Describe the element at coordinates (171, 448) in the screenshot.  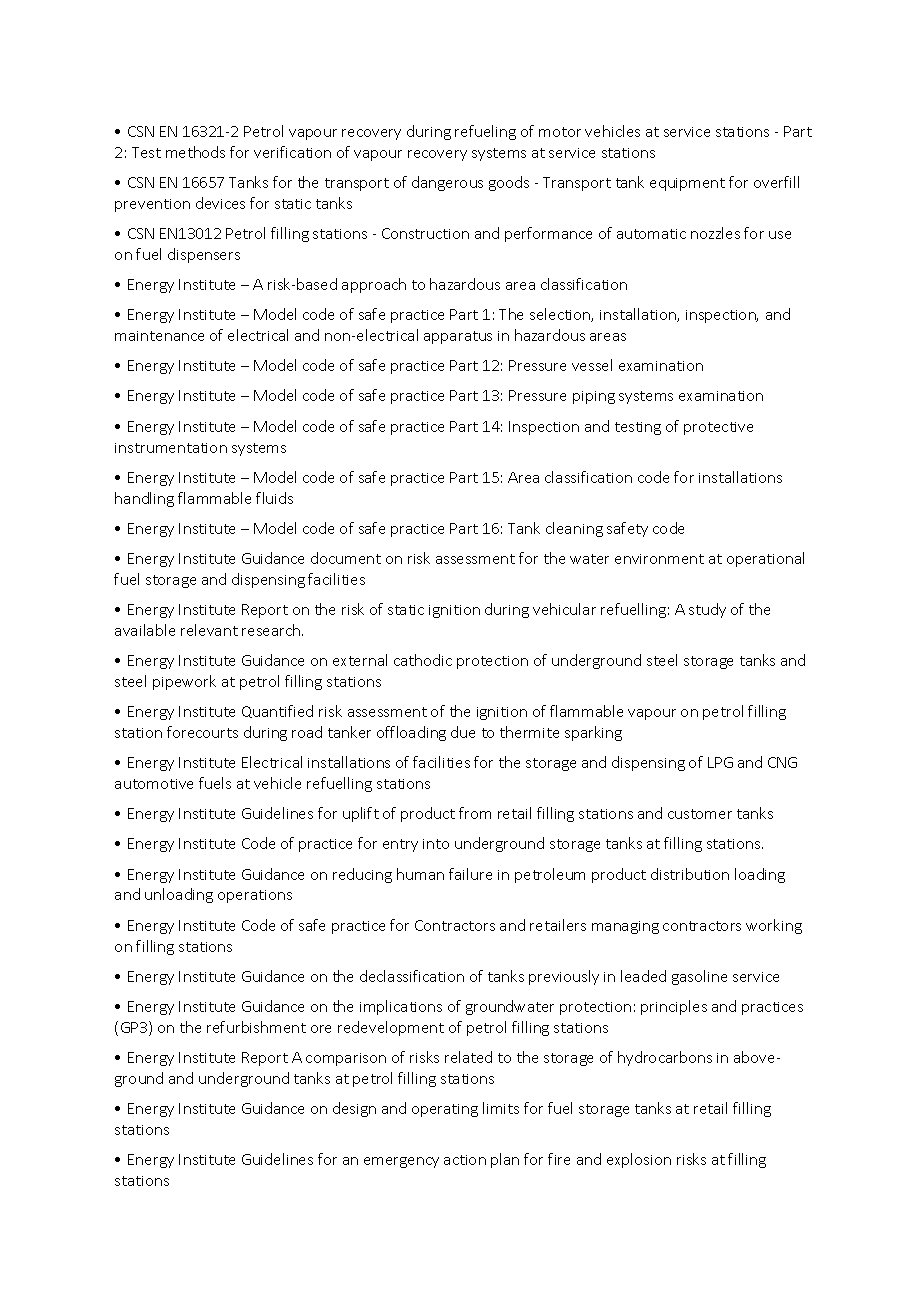
I see `instrumentation` at that location.
